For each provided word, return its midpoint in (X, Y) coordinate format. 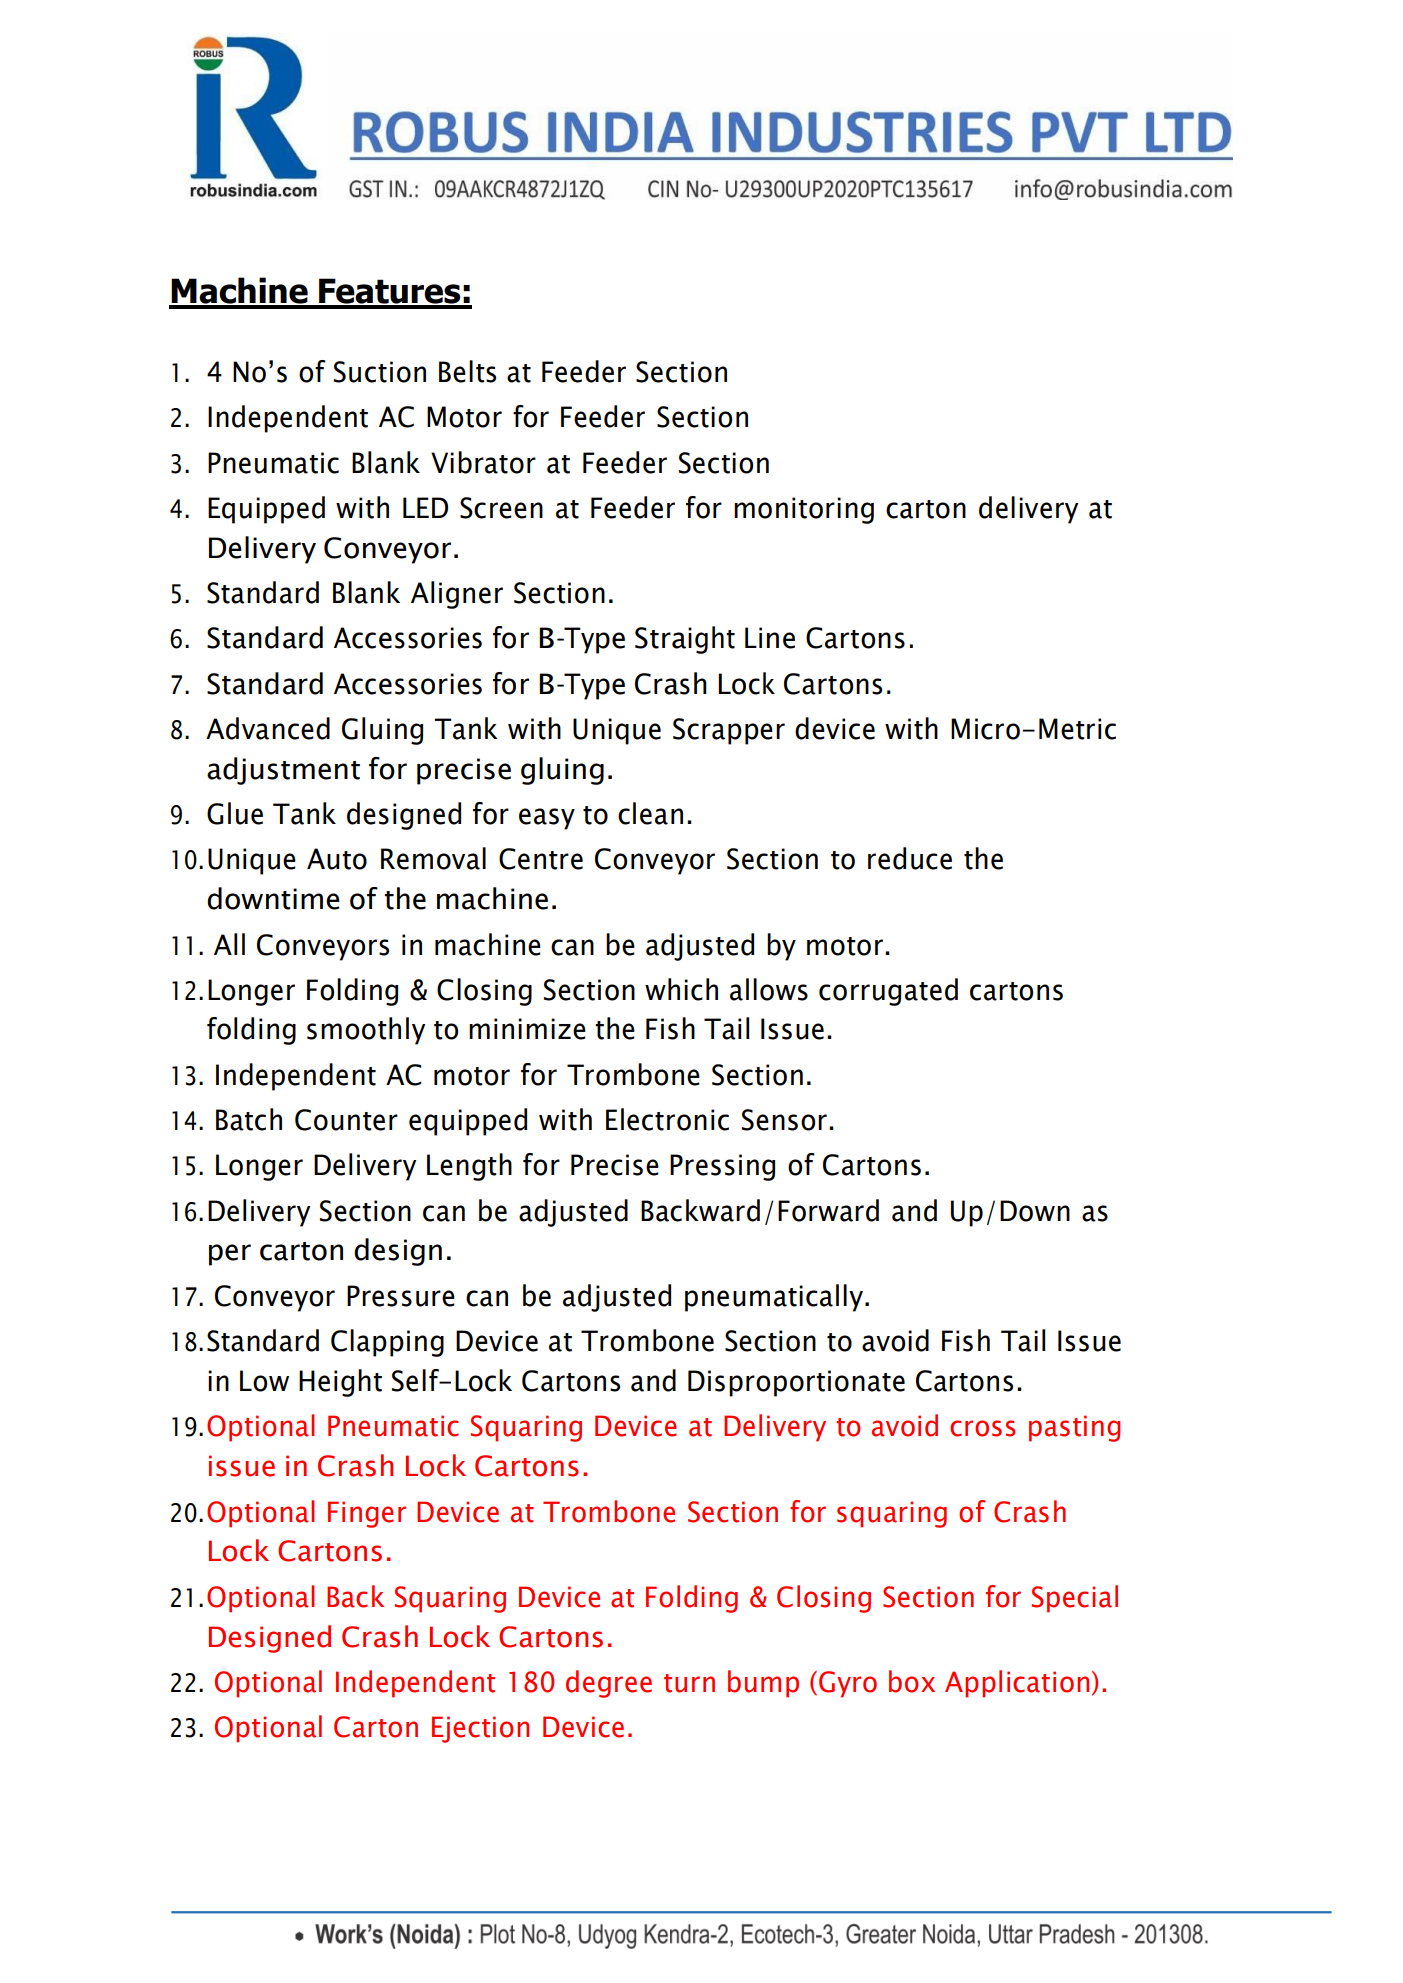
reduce (910, 858)
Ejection (480, 1729)
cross (982, 1428)
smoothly (366, 1031)
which (681, 989)
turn (689, 1683)
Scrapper (729, 731)
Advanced (268, 728)
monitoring (804, 510)
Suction (380, 372)
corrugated (888, 992)
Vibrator (483, 462)
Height (340, 1383)
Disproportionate (796, 1383)
